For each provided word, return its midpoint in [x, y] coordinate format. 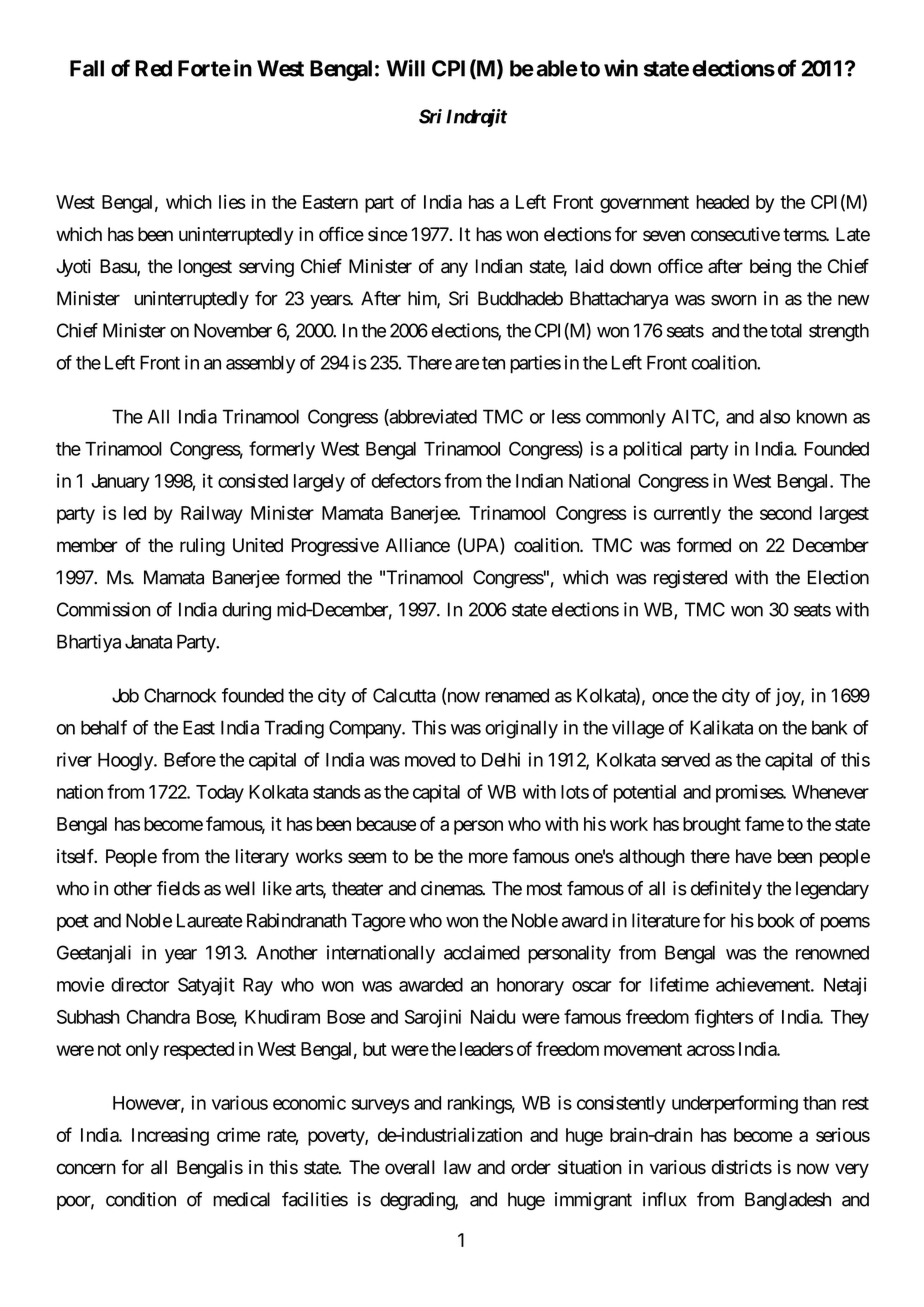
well [240, 888]
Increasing [170, 1136]
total [786, 330]
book [776, 920]
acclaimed [482, 952]
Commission [104, 609]
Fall [87, 68]
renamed [517, 695]
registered [690, 579]
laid [589, 266]
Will [405, 68]
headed [722, 202]
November [233, 330]
